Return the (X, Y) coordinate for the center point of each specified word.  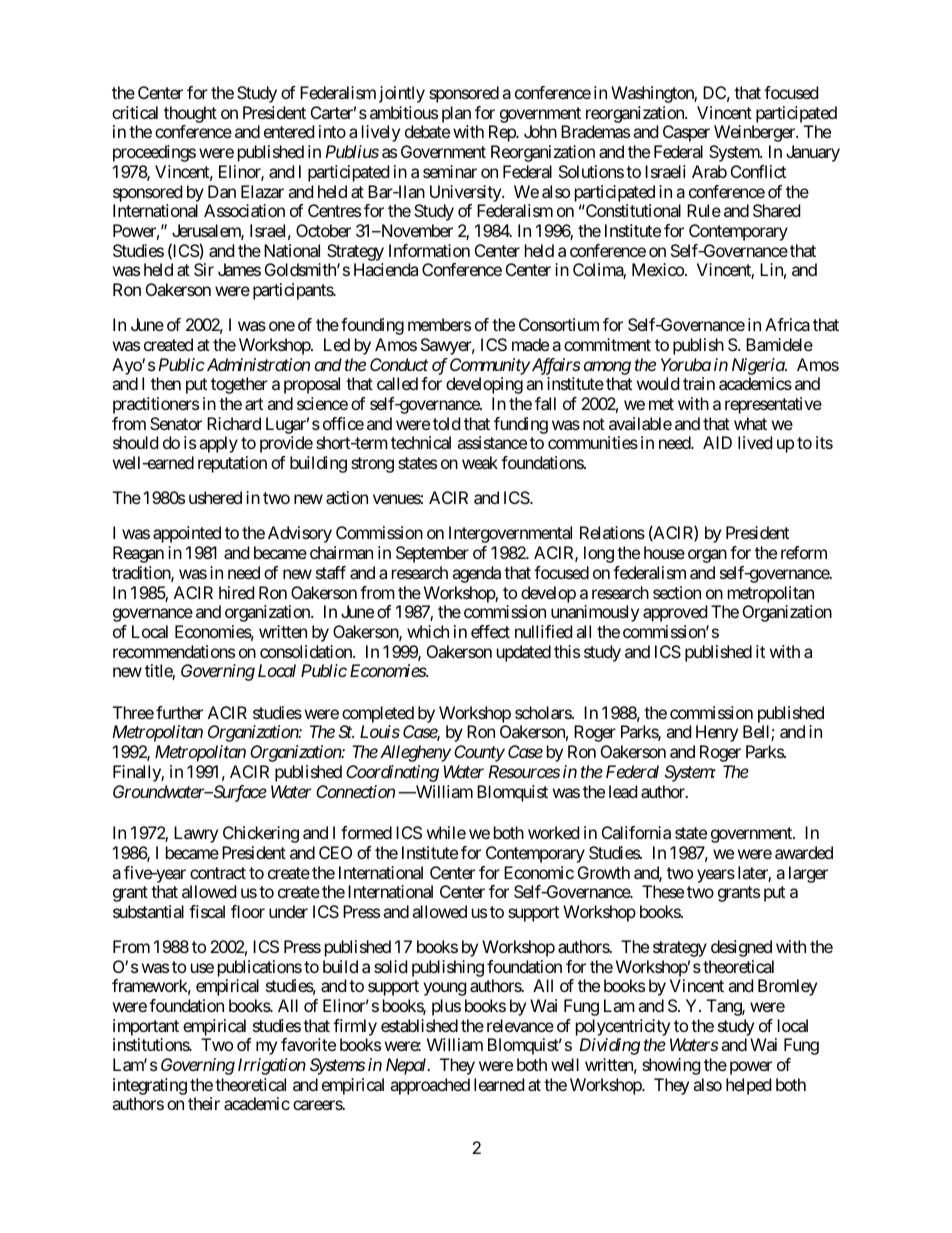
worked (553, 832)
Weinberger (755, 133)
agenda (476, 574)
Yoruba (686, 364)
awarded (804, 852)
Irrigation (272, 1066)
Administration (257, 364)
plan (456, 114)
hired (236, 592)
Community (490, 366)
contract (218, 873)
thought (190, 114)
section (677, 592)
